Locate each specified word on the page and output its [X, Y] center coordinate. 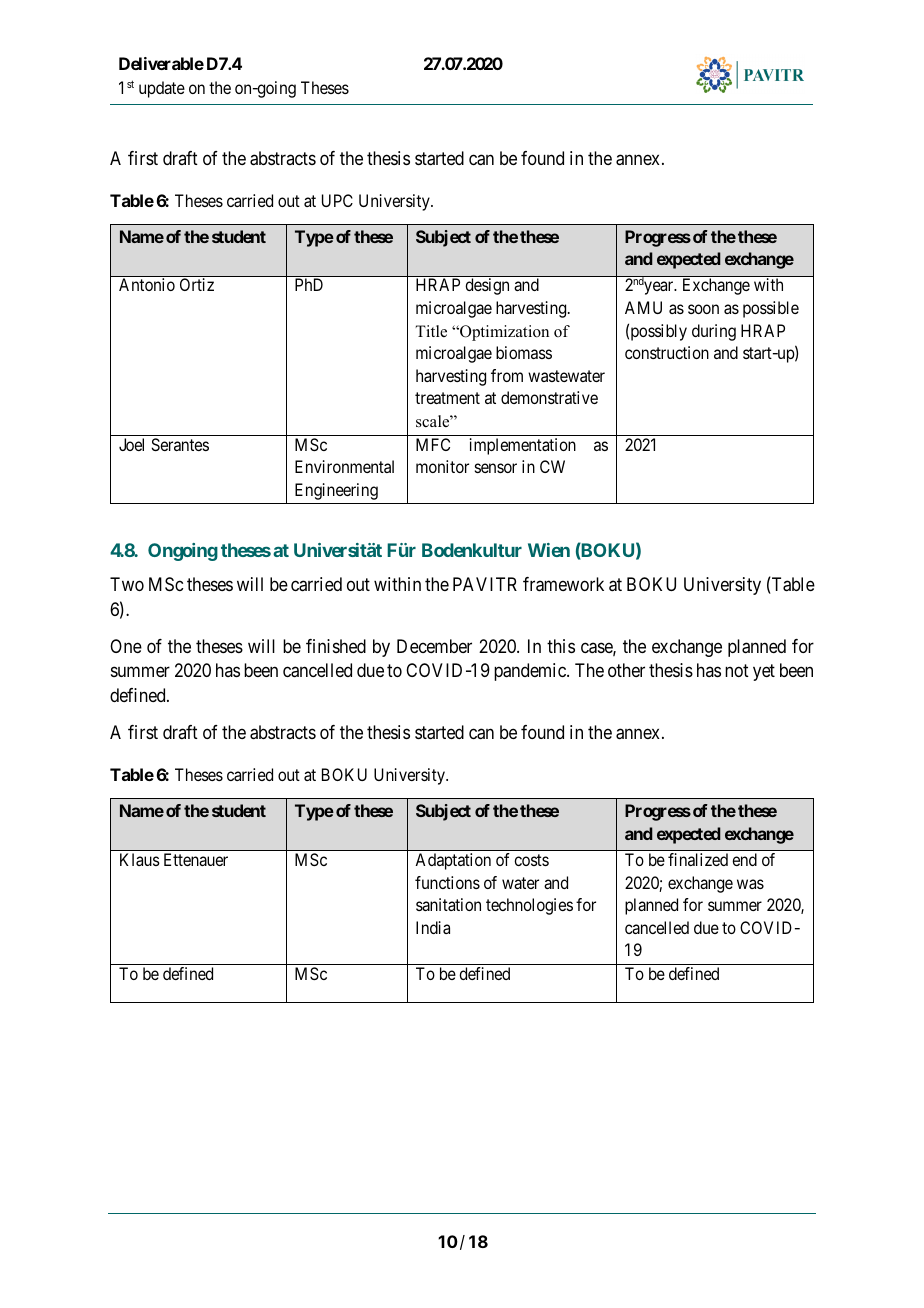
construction [667, 352]
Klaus [140, 859]
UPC [337, 200]
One [126, 646]
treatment [447, 398]
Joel [131, 444]
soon [703, 309]
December [434, 646]
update [162, 89]
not [737, 671]
